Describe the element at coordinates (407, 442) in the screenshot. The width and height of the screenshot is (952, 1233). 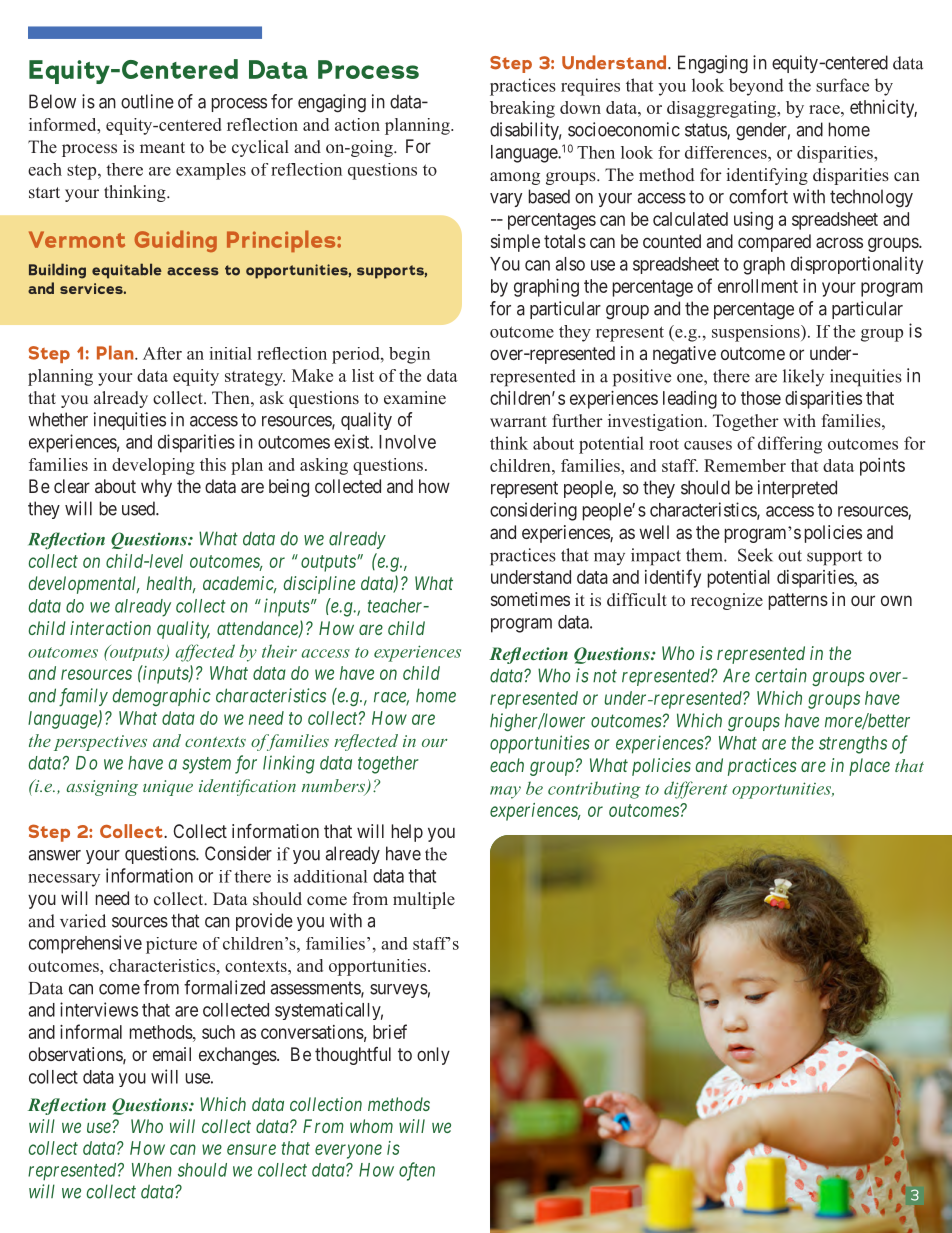
I see `Involve` at that location.
